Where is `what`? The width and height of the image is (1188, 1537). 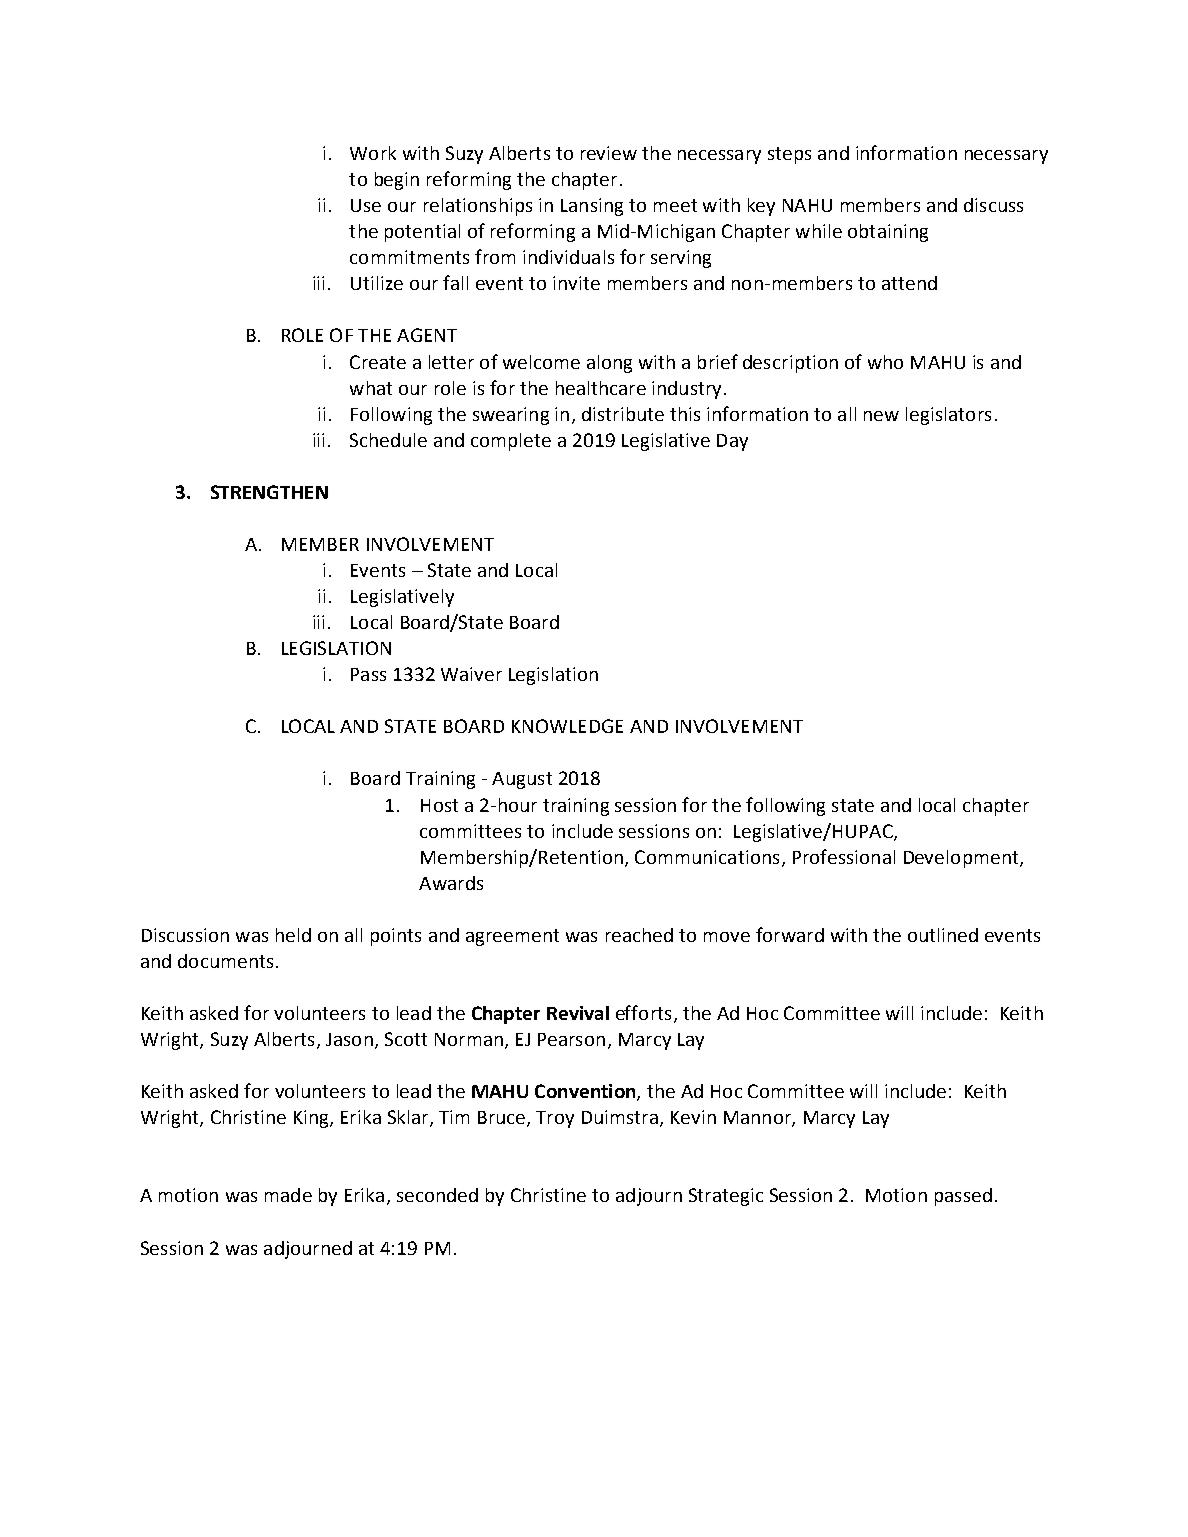
what is located at coordinates (371, 388).
